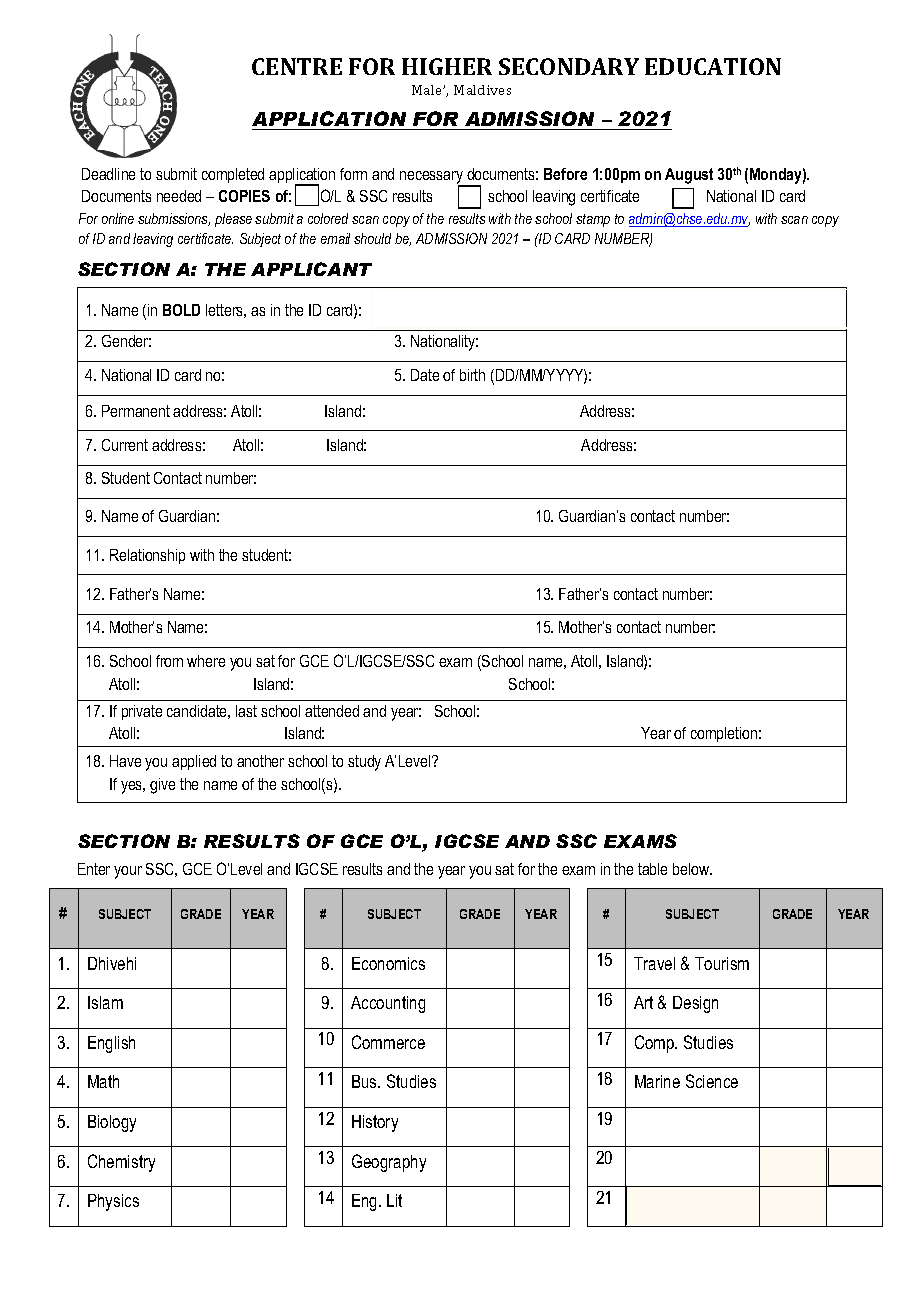  I want to click on HIGHER, so click(447, 66).
